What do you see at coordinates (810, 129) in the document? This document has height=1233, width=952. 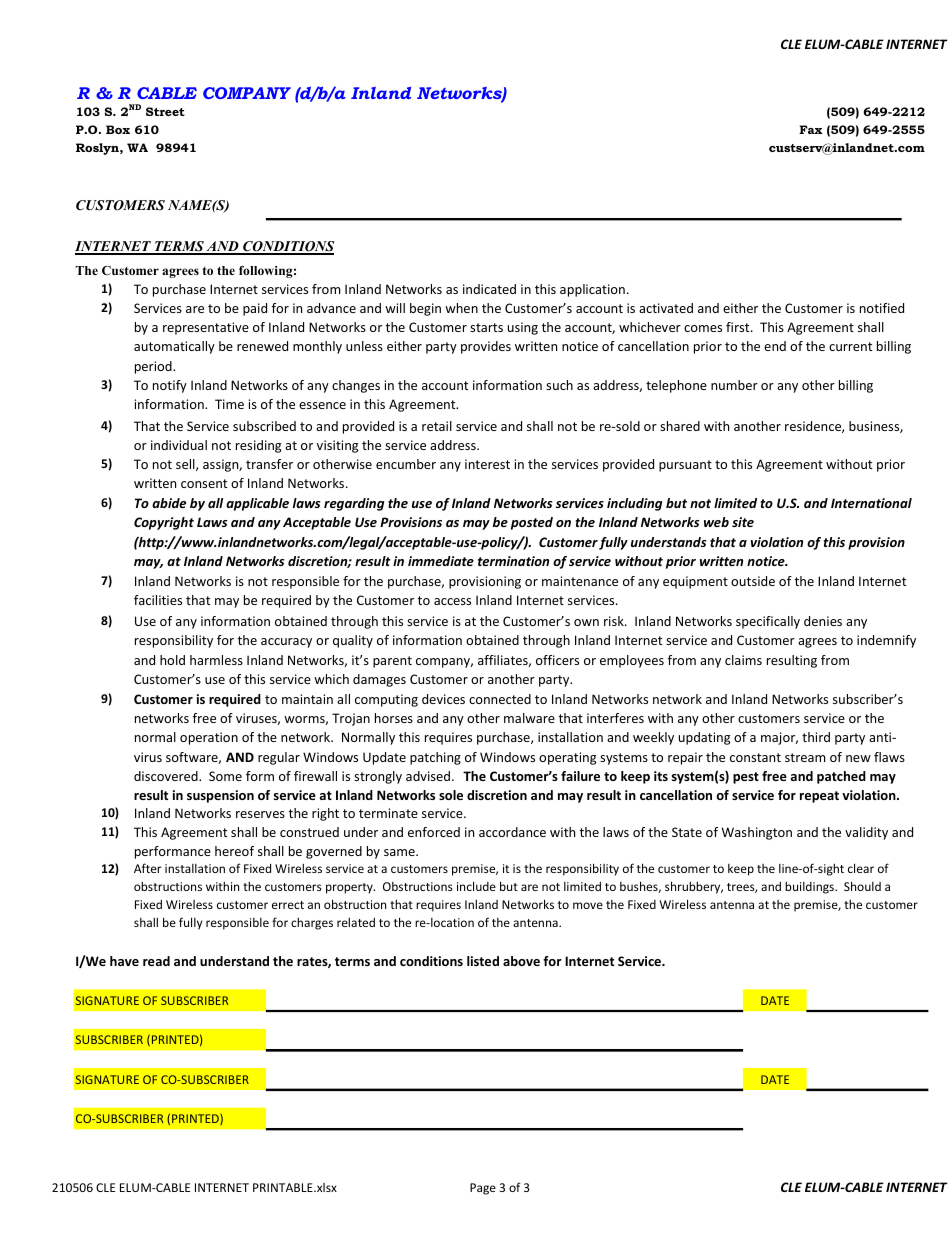 I see `Fax` at bounding box center [810, 129].
